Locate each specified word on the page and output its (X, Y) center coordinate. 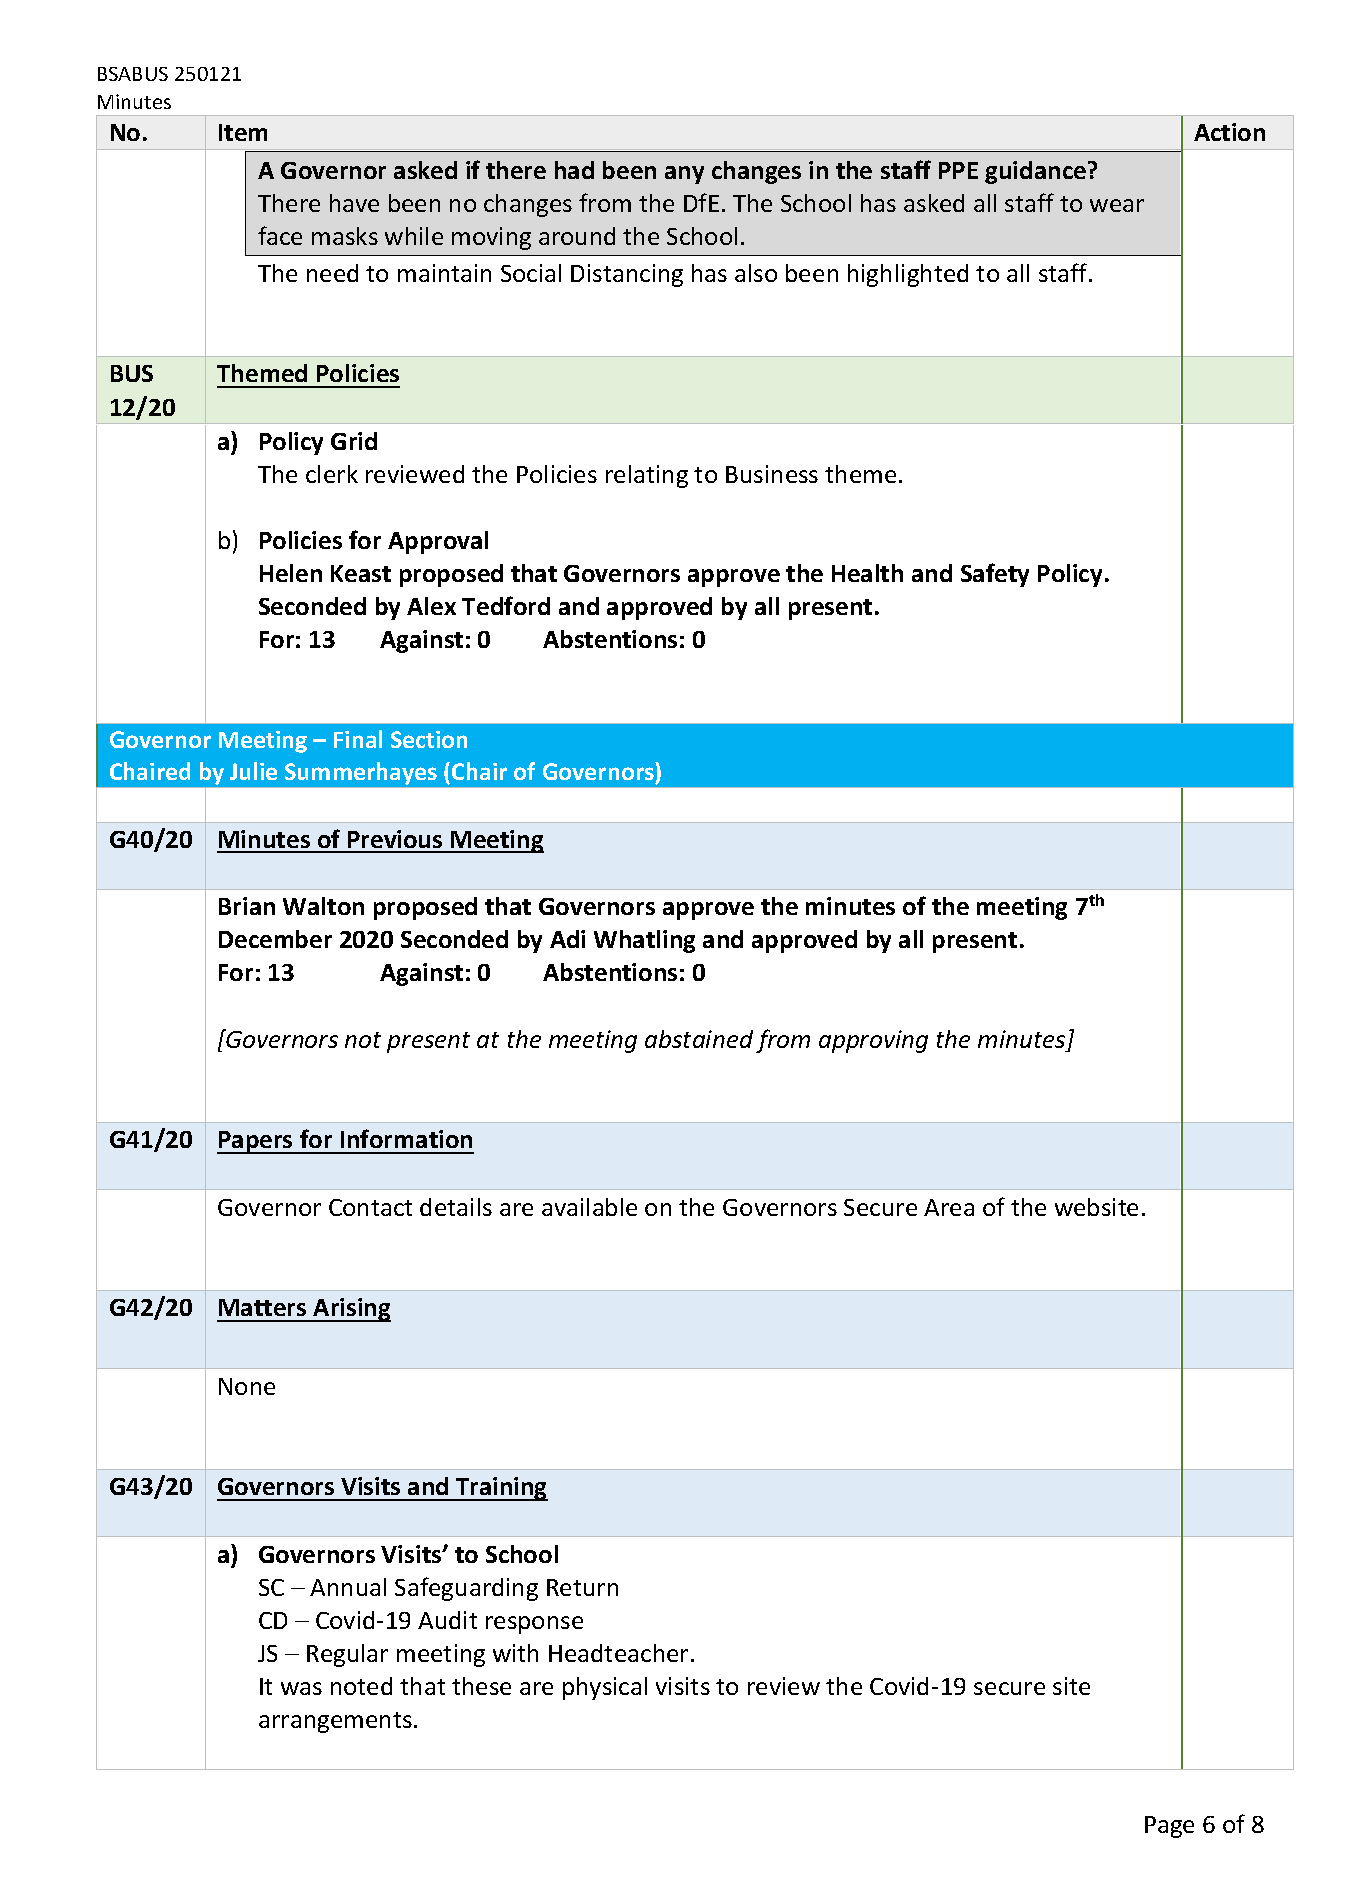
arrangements (335, 1722)
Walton (323, 906)
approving (873, 1041)
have (354, 203)
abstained (699, 1039)
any (684, 175)
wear (1117, 205)
